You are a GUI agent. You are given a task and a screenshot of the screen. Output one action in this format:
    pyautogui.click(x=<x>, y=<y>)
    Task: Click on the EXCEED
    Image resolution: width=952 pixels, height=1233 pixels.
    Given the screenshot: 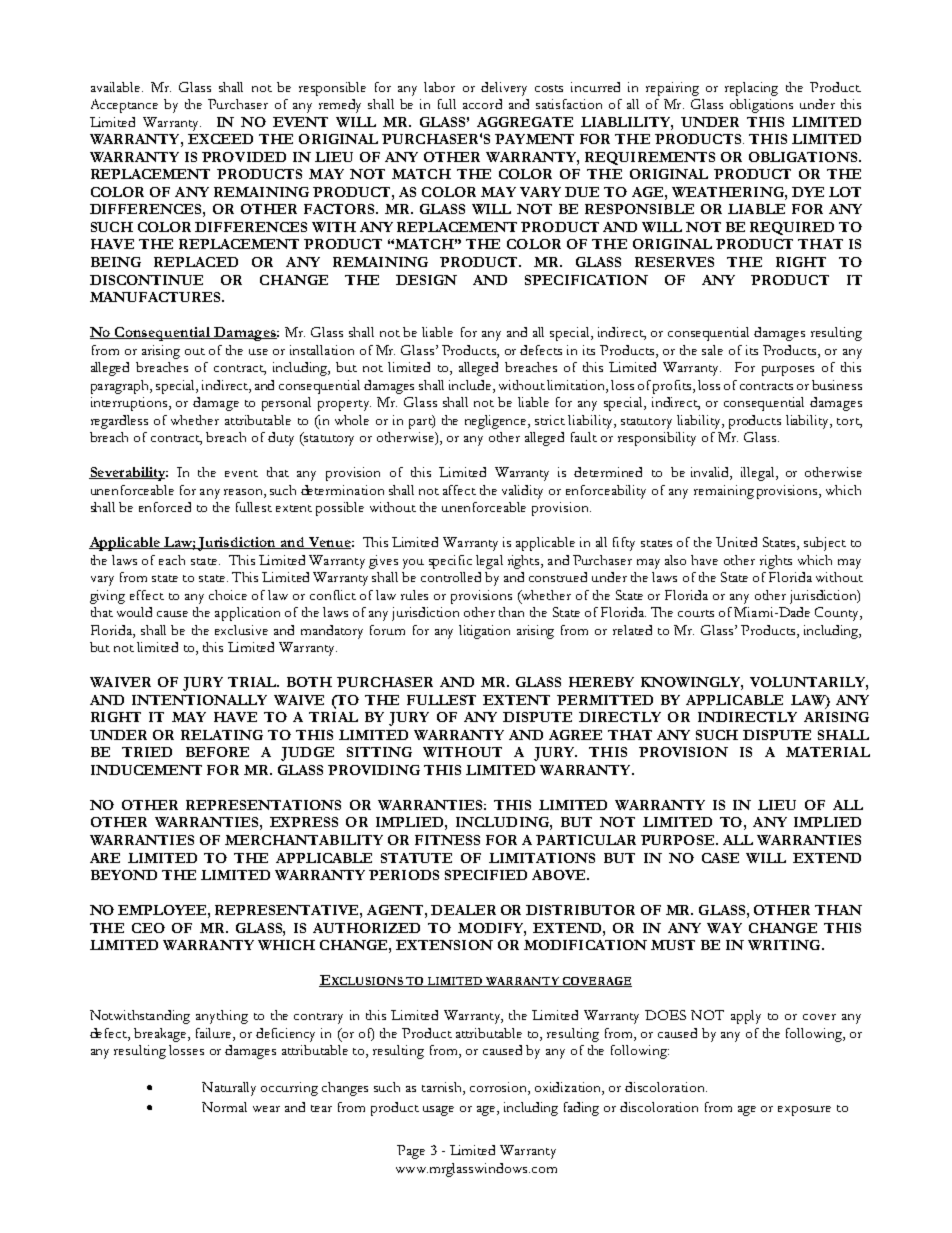 What is the action you would take?
    pyautogui.click(x=220, y=139)
